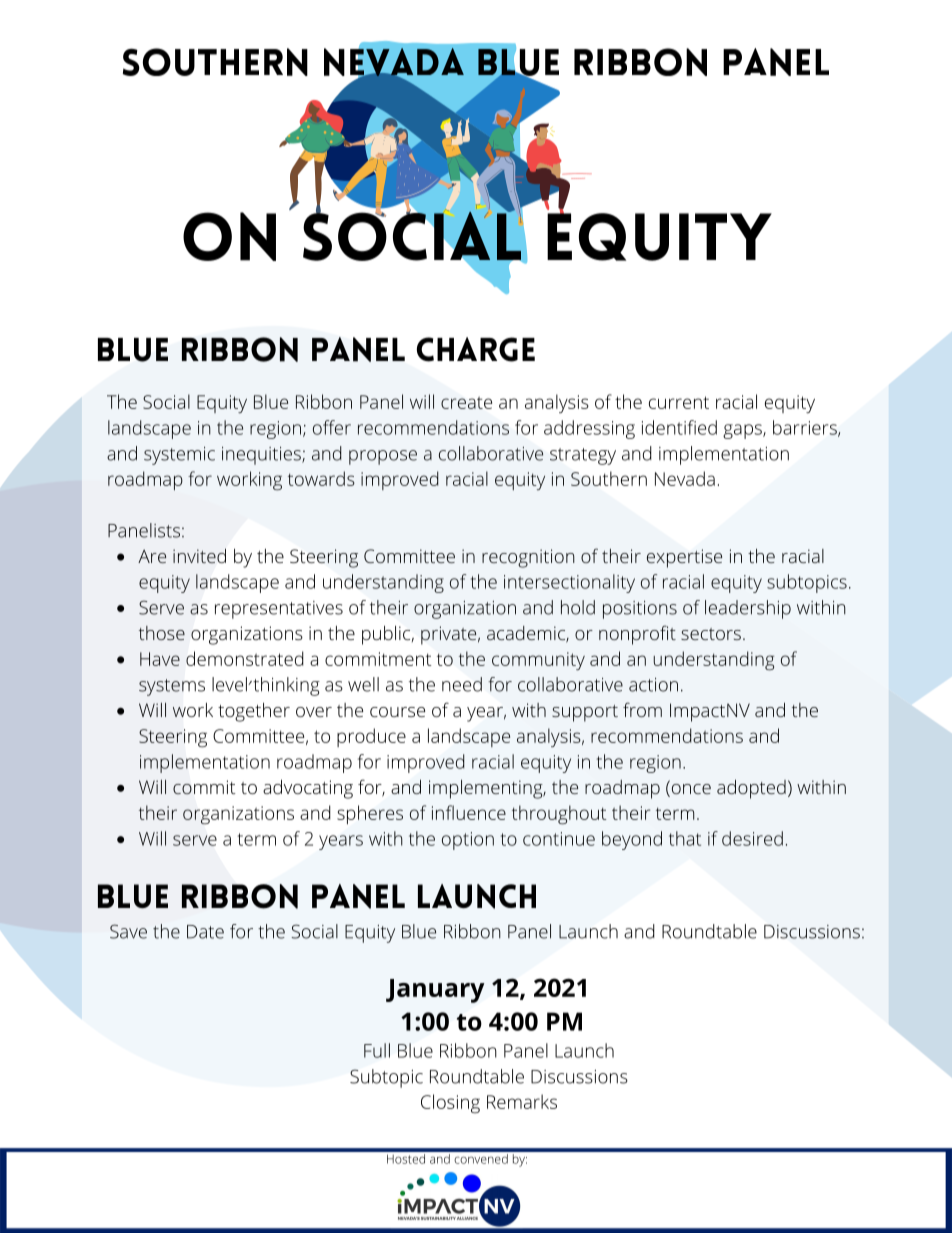 The image size is (952, 1233). Describe the element at coordinates (397, 712) in the screenshot. I see `course` at that location.
